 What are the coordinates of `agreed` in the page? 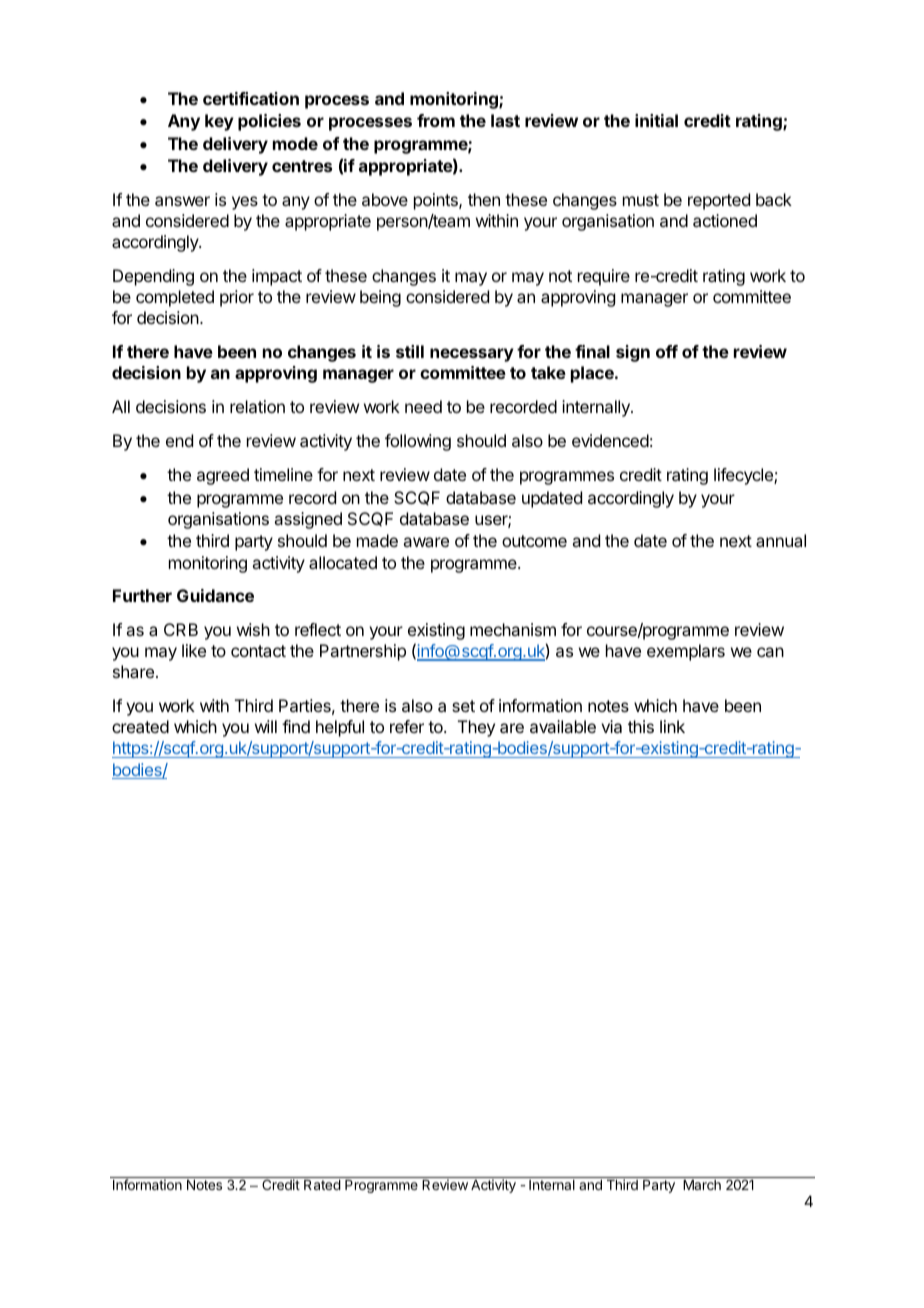 It's located at (223, 476).
